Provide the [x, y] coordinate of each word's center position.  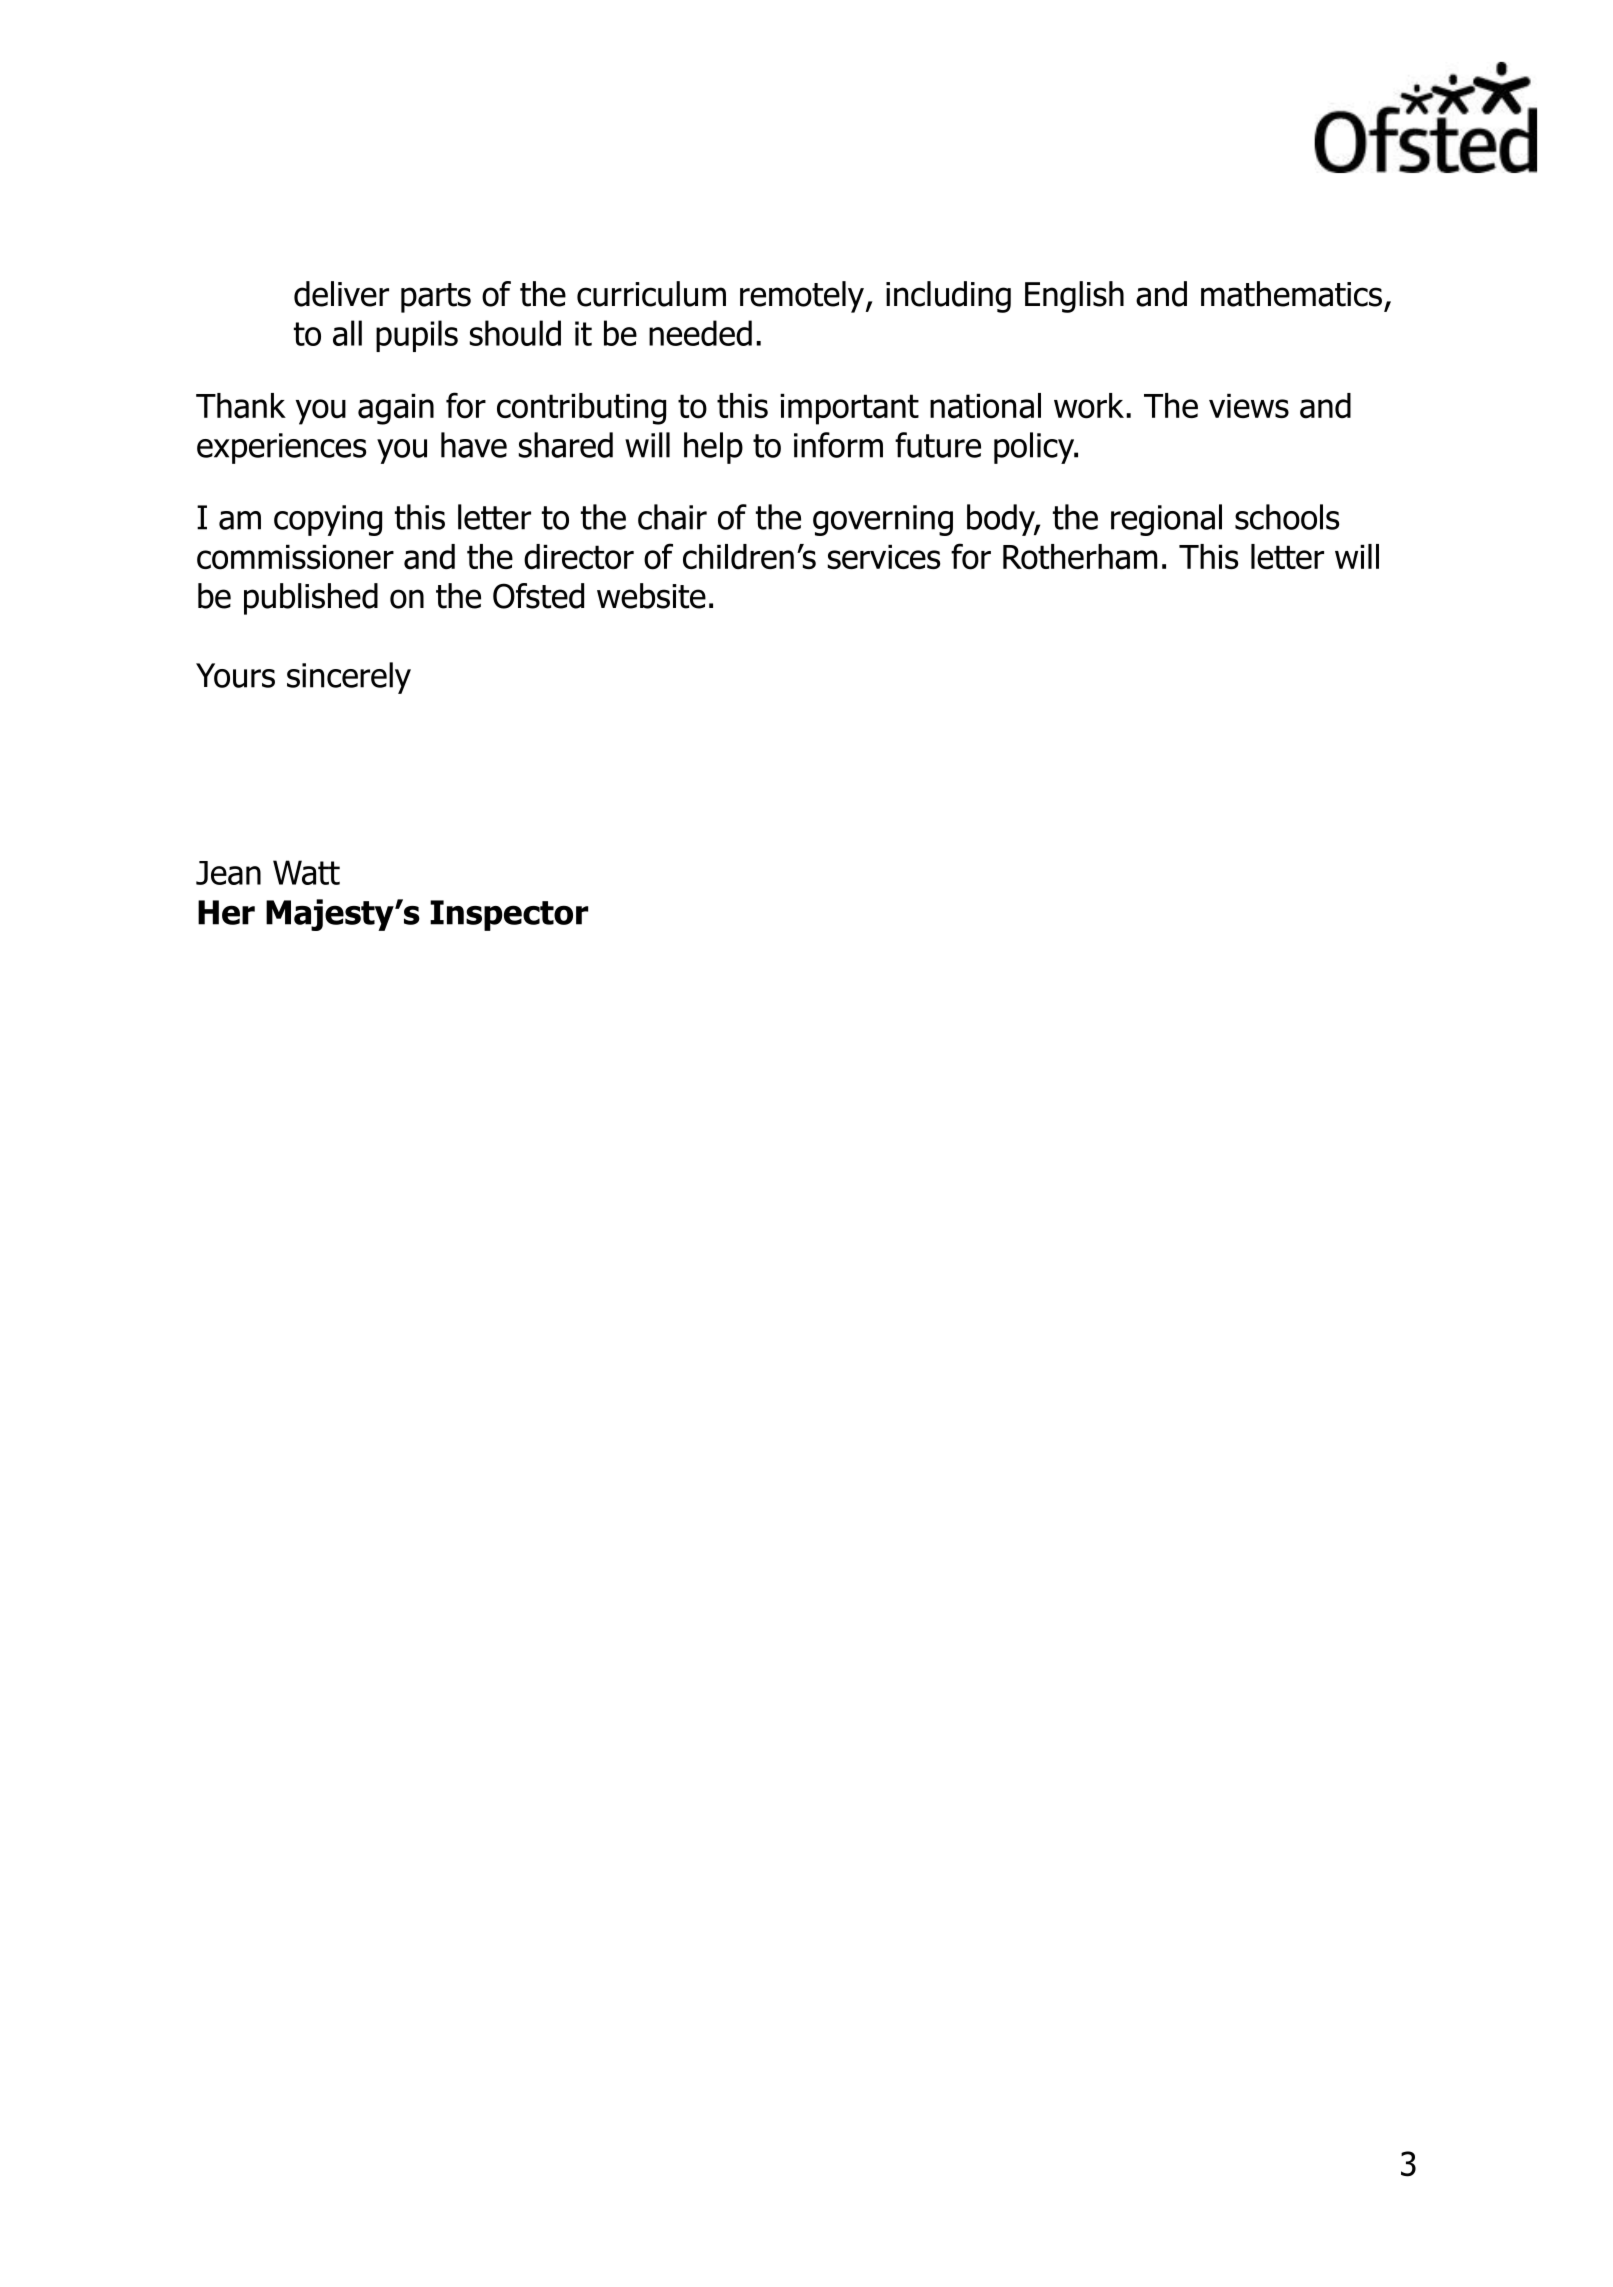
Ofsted [538, 596]
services [884, 557]
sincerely [349, 678]
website [651, 596]
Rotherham [1080, 557]
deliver [341, 294]
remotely [802, 297]
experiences [281, 448]
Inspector [509, 915]
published [311, 599]
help [713, 448]
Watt [306, 872]
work [1089, 406]
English [1074, 297]
